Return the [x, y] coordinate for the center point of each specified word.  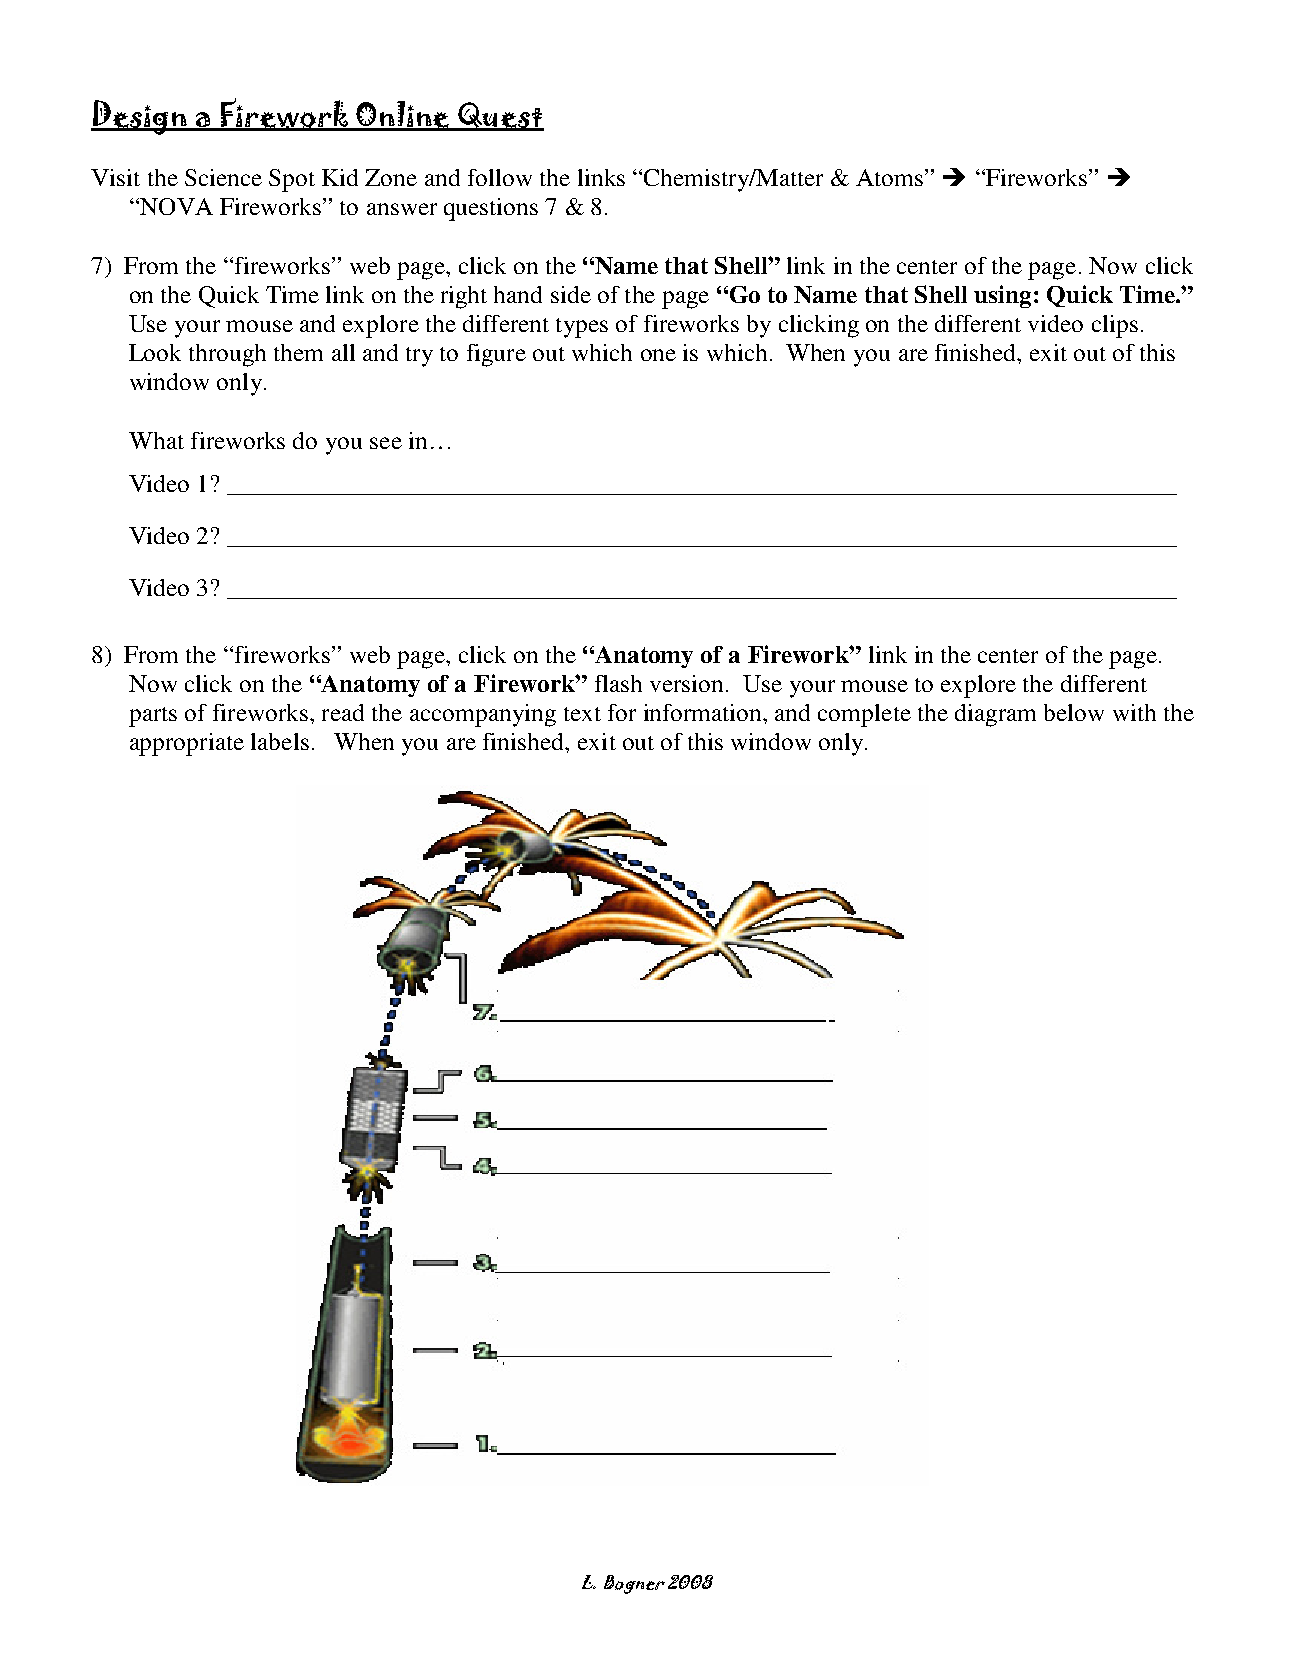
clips [1115, 326]
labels [280, 741]
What [156, 440]
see [386, 443]
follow [500, 177]
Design [140, 117]
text [582, 714]
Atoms [889, 177]
